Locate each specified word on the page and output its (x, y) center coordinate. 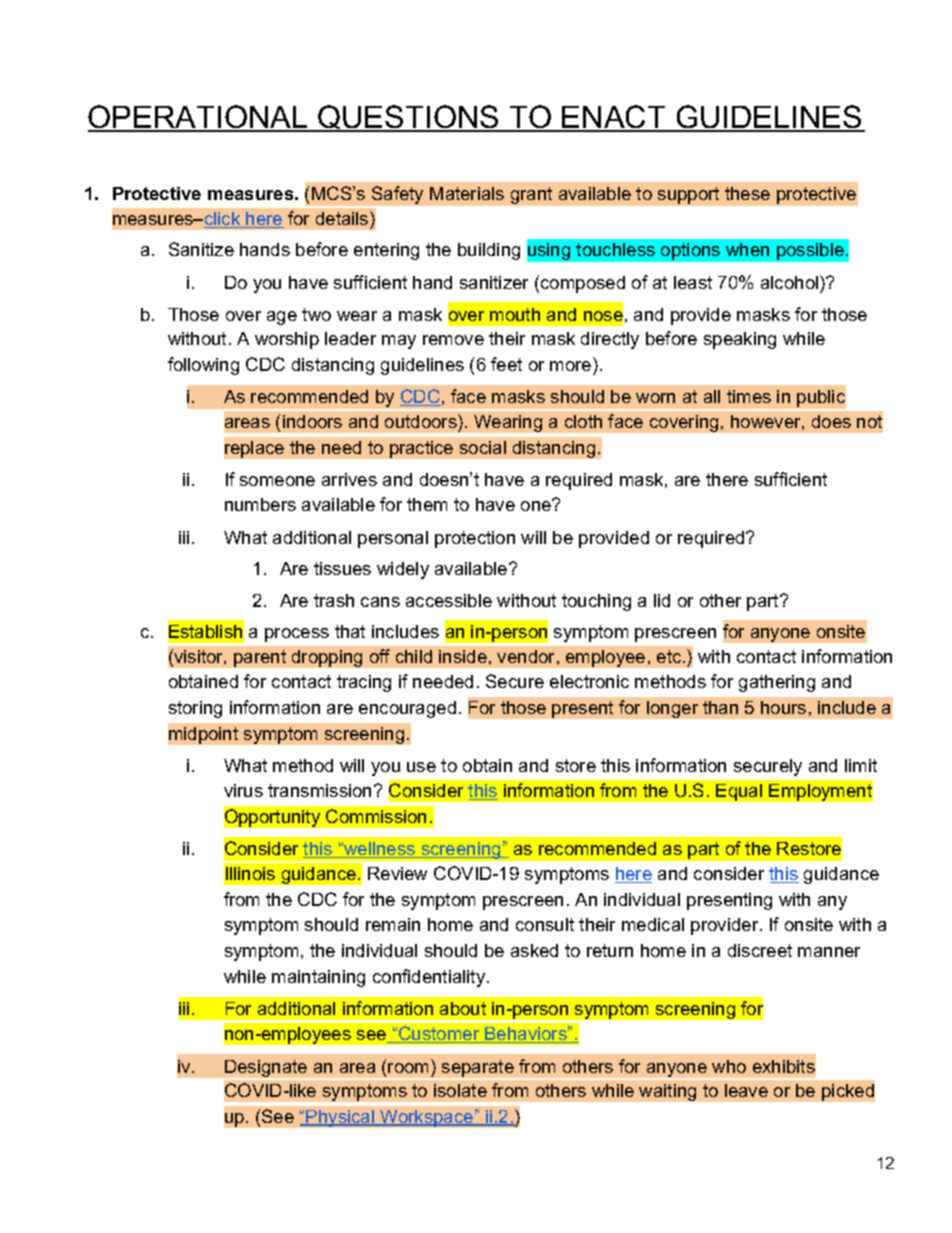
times (749, 396)
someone (277, 481)
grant (531, 195)
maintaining (318, 978)
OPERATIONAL (199, 118)
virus (243, 790)
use (421, 767)
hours (783, 707)
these (747, 193)
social (483, 447)
